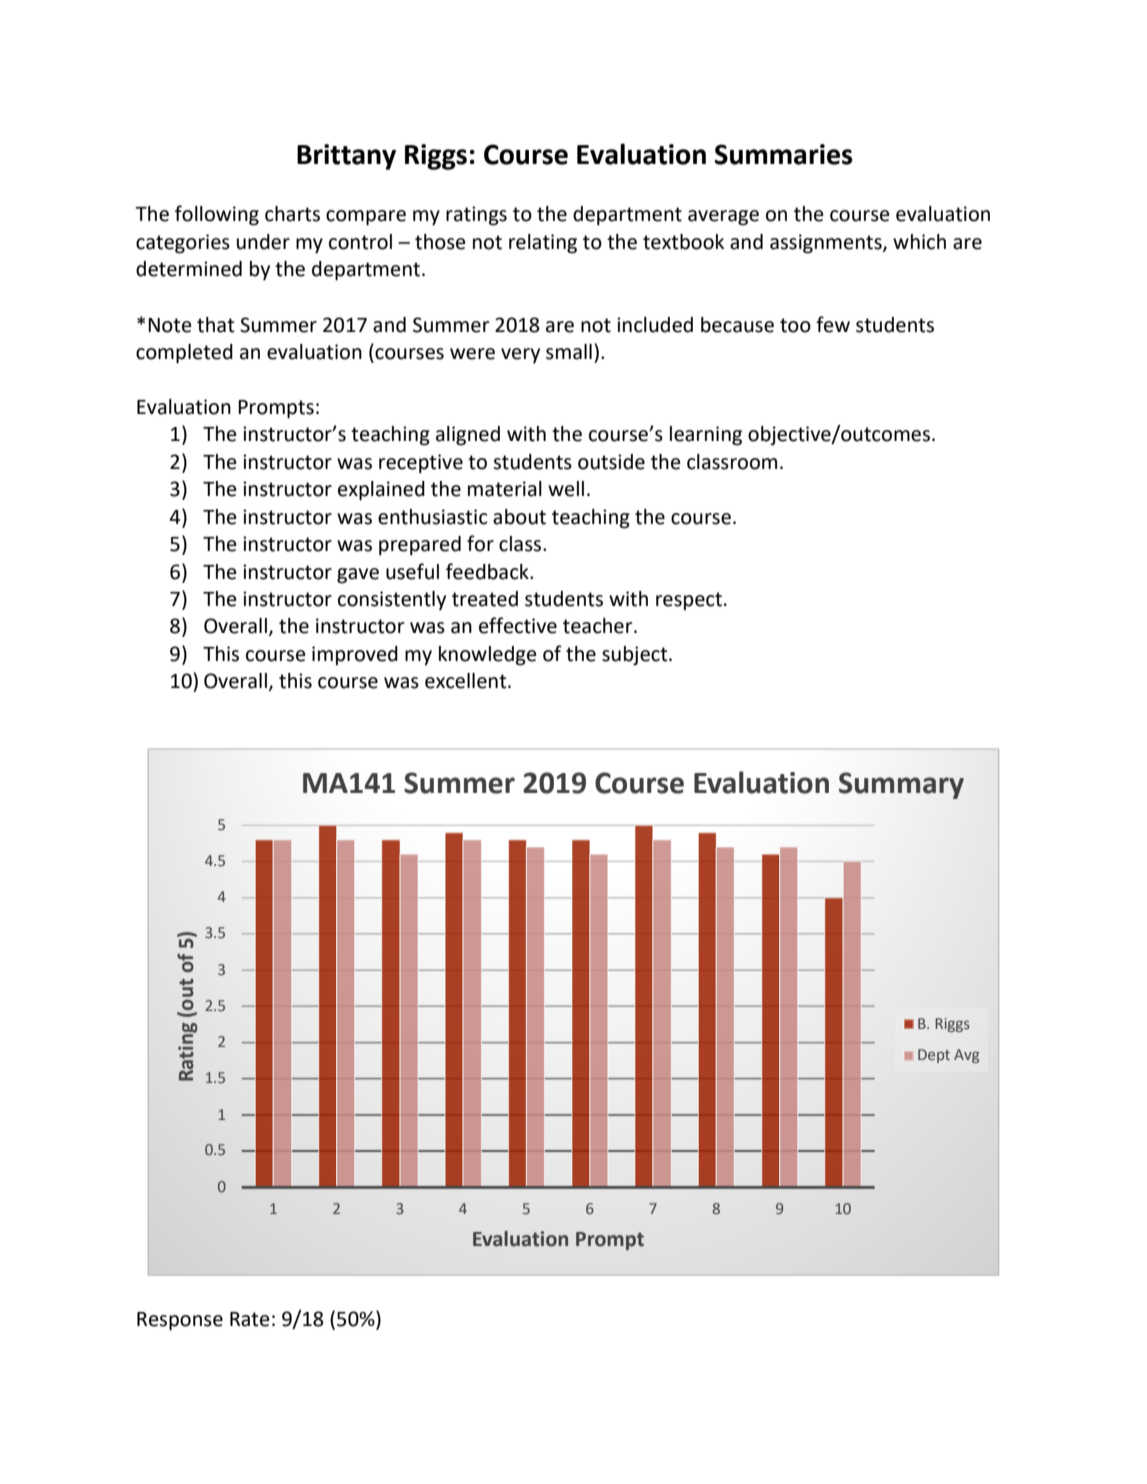 The width and height of the screenshot is (1147, 1484). Describe the element at coordinates (901, 785) in the screenshot. I see `Summary` at that location.
